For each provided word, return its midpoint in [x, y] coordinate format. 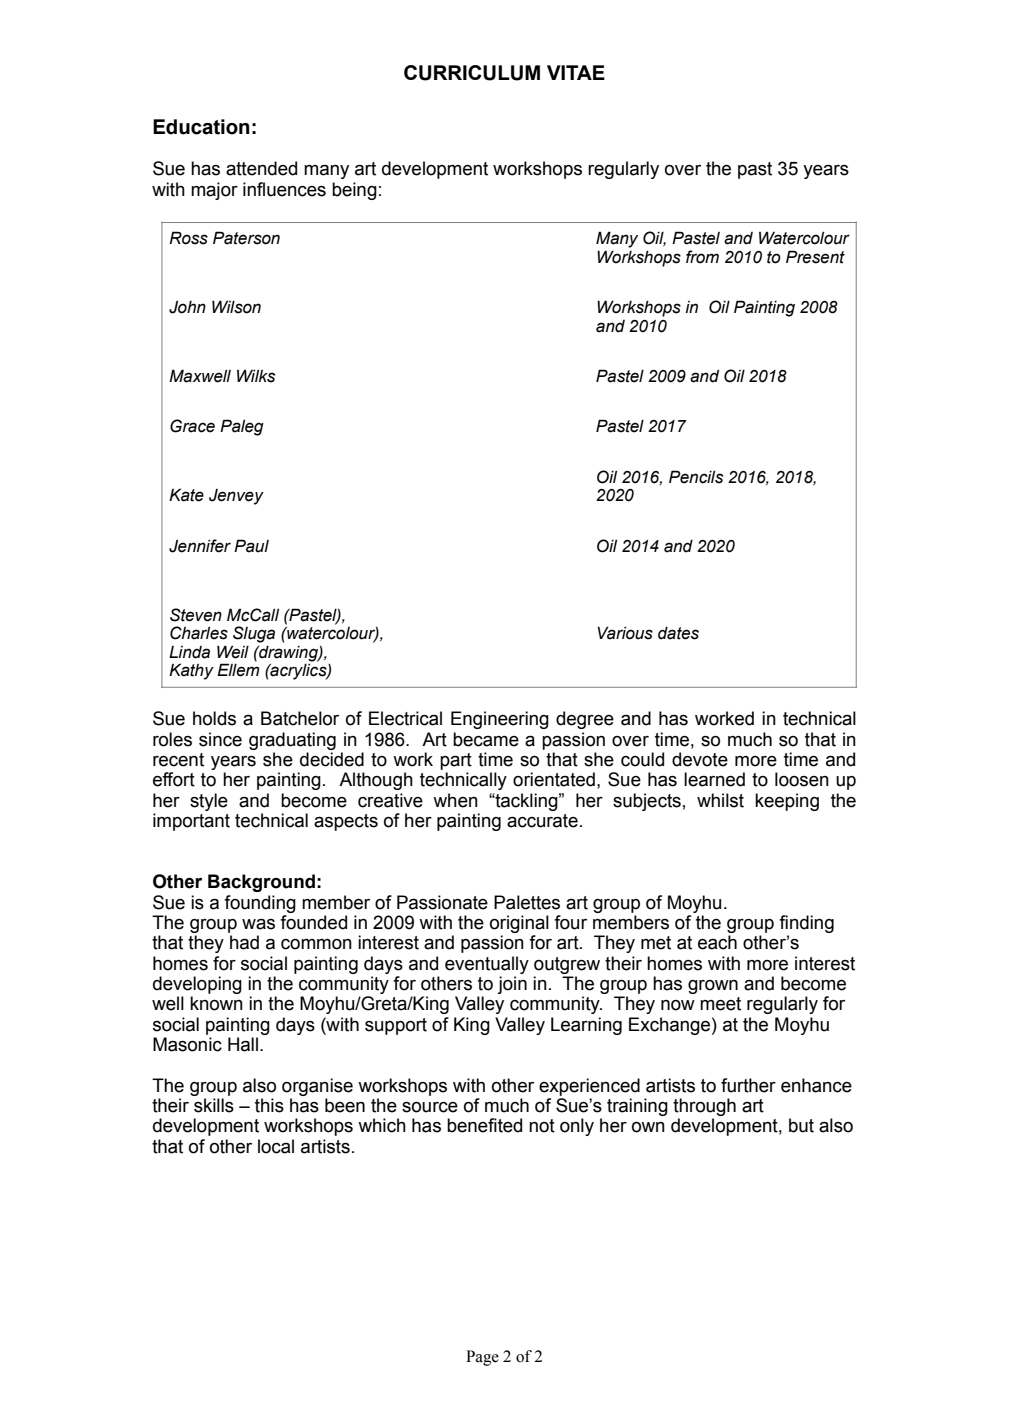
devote [700, 759]
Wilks [256, 376]
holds [214, 718]
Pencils [696, 477]
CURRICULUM [472, 73]
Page [482, 1358]
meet [720, 1004]
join [512, 985]
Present [815, 257]
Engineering [500, 720]
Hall [243, 1044]
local [276, 1146]
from [702, 257]
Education [201, 127]
